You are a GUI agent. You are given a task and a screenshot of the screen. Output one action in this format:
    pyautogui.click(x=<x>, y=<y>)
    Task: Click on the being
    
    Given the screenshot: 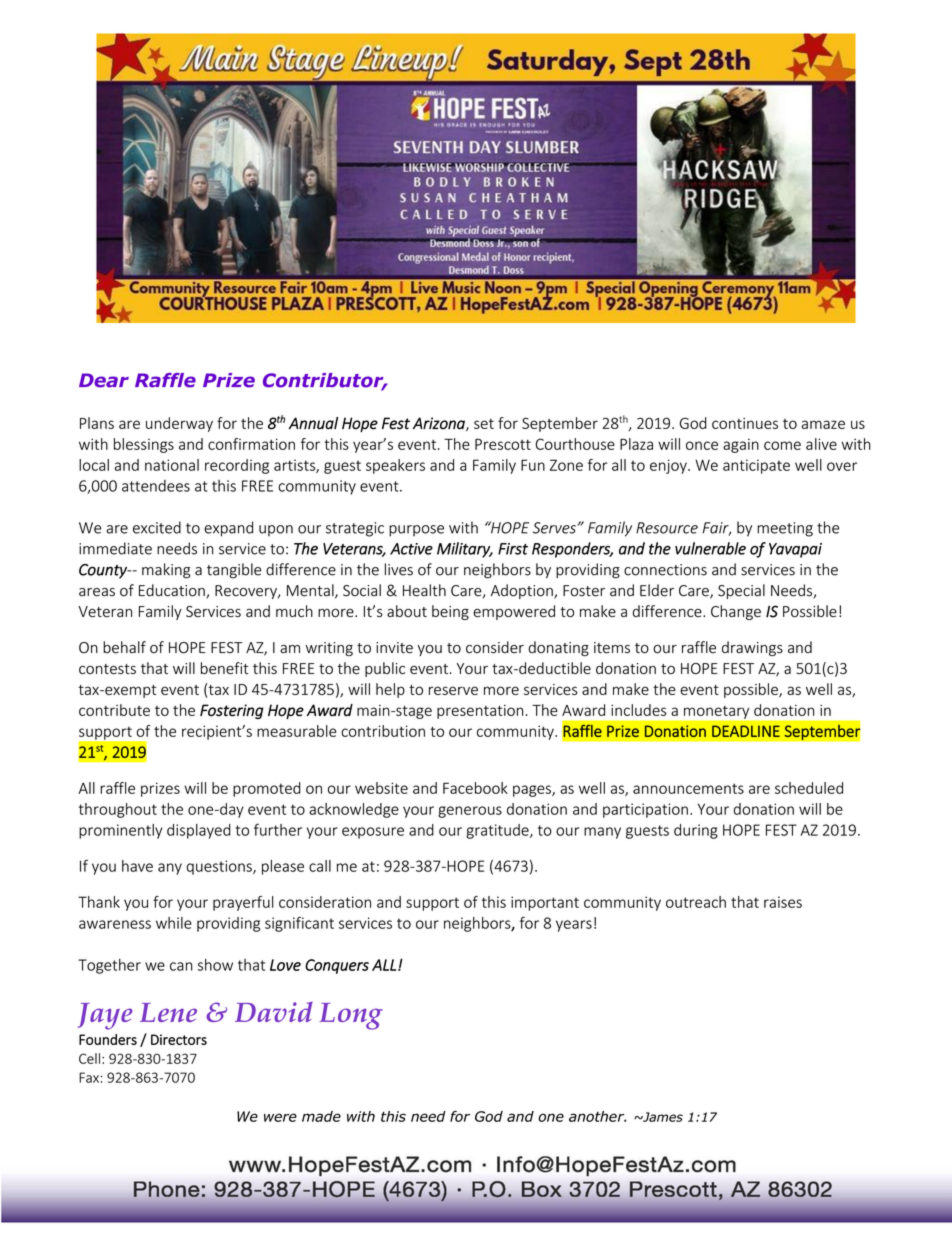 What is the action you would take?
    pyautogui.click(x=450, y=612)
